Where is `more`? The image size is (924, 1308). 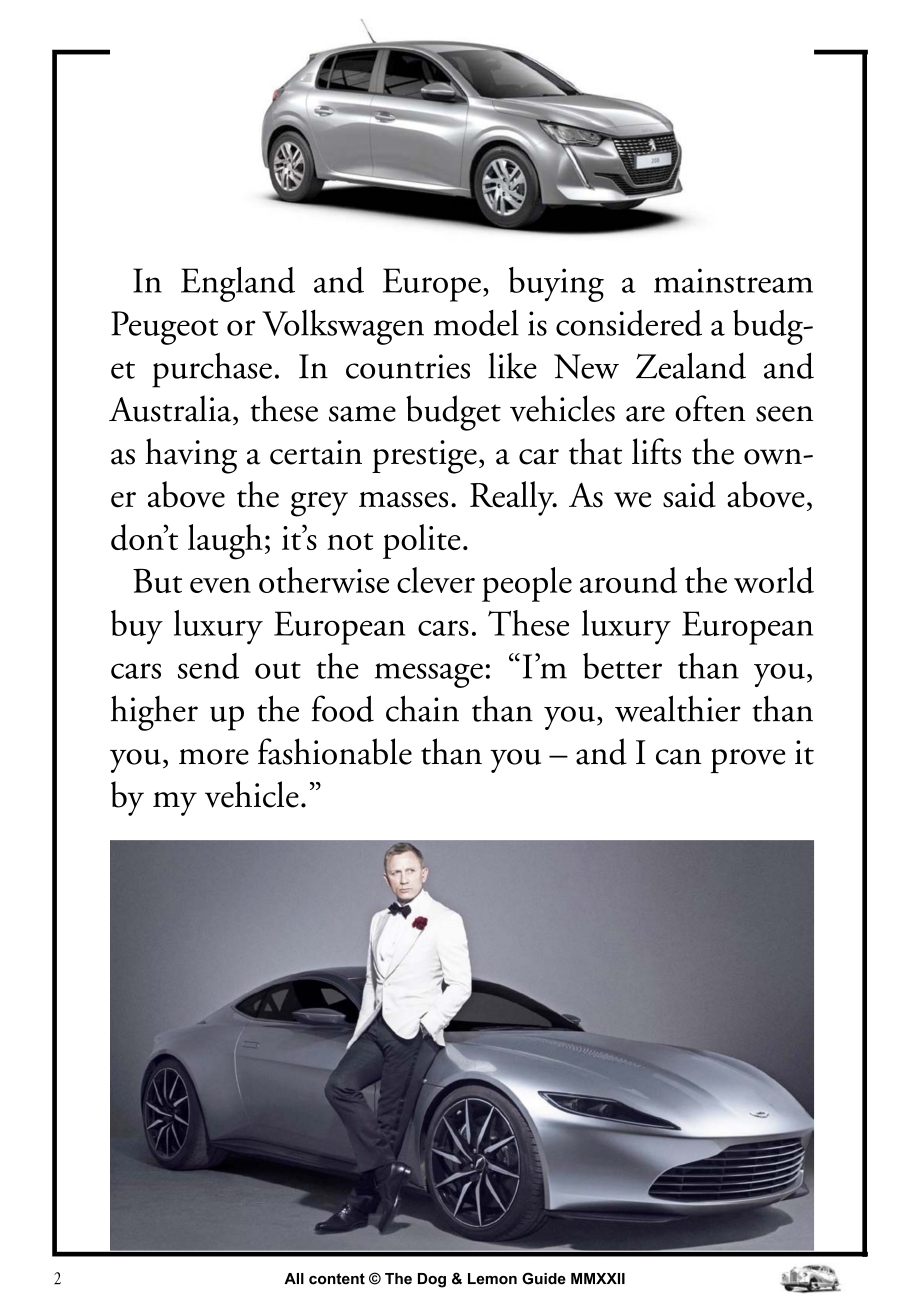
more is located at coordinates (214, 757).
